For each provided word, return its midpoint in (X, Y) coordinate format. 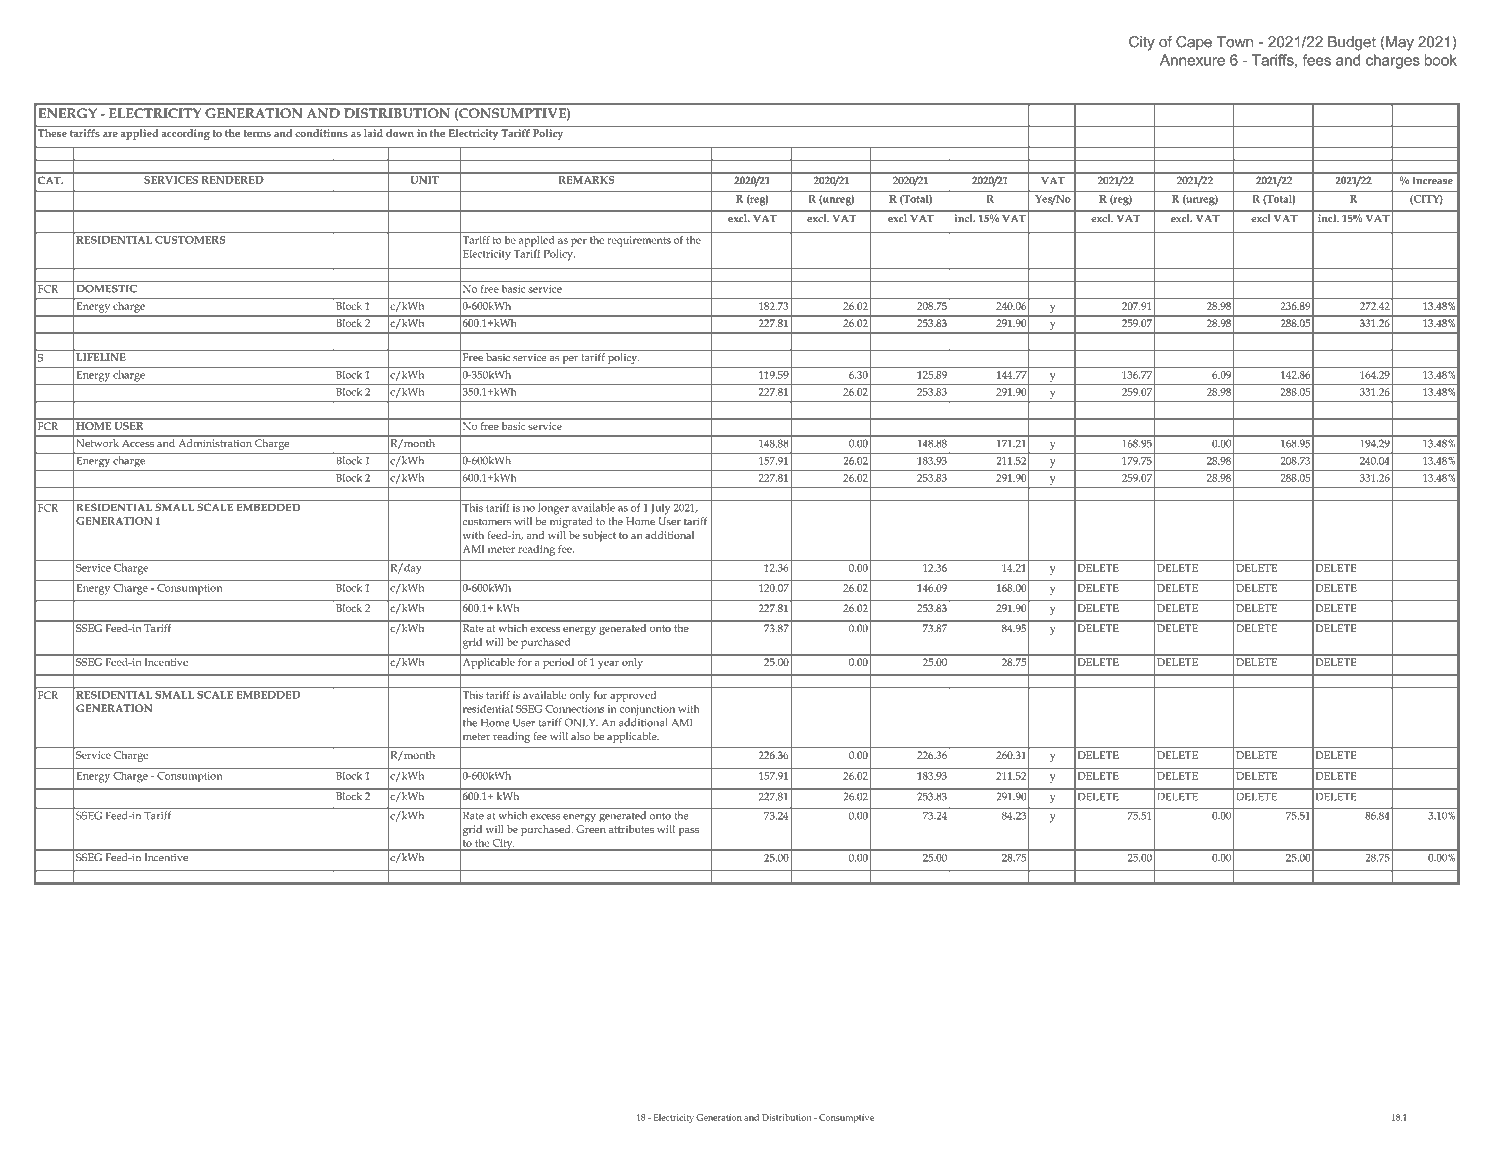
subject (599, 536)
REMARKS (586, 180)
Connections (574, 709)
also (580, 736)
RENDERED (232, 180)
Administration (215, 443)
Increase (1433, 180)
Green (591, 829)
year (608, 664)
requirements (639, 241)
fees (1316, 60)
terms (257, 133)
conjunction (647, 710)
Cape (1194, 43)
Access (138, 443)
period (558, 662)
